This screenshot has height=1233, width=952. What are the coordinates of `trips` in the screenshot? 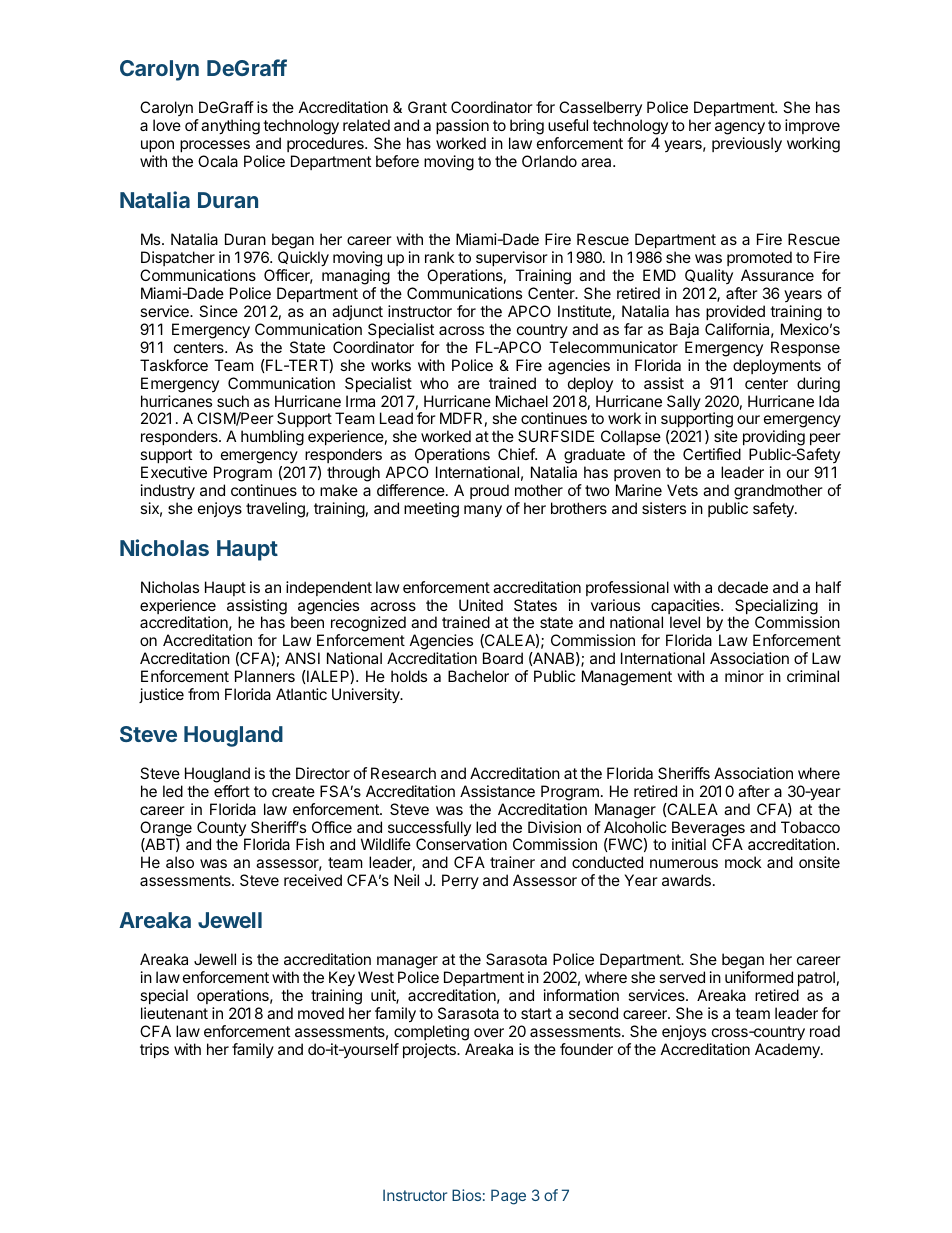 It's located at (154, 1050).
